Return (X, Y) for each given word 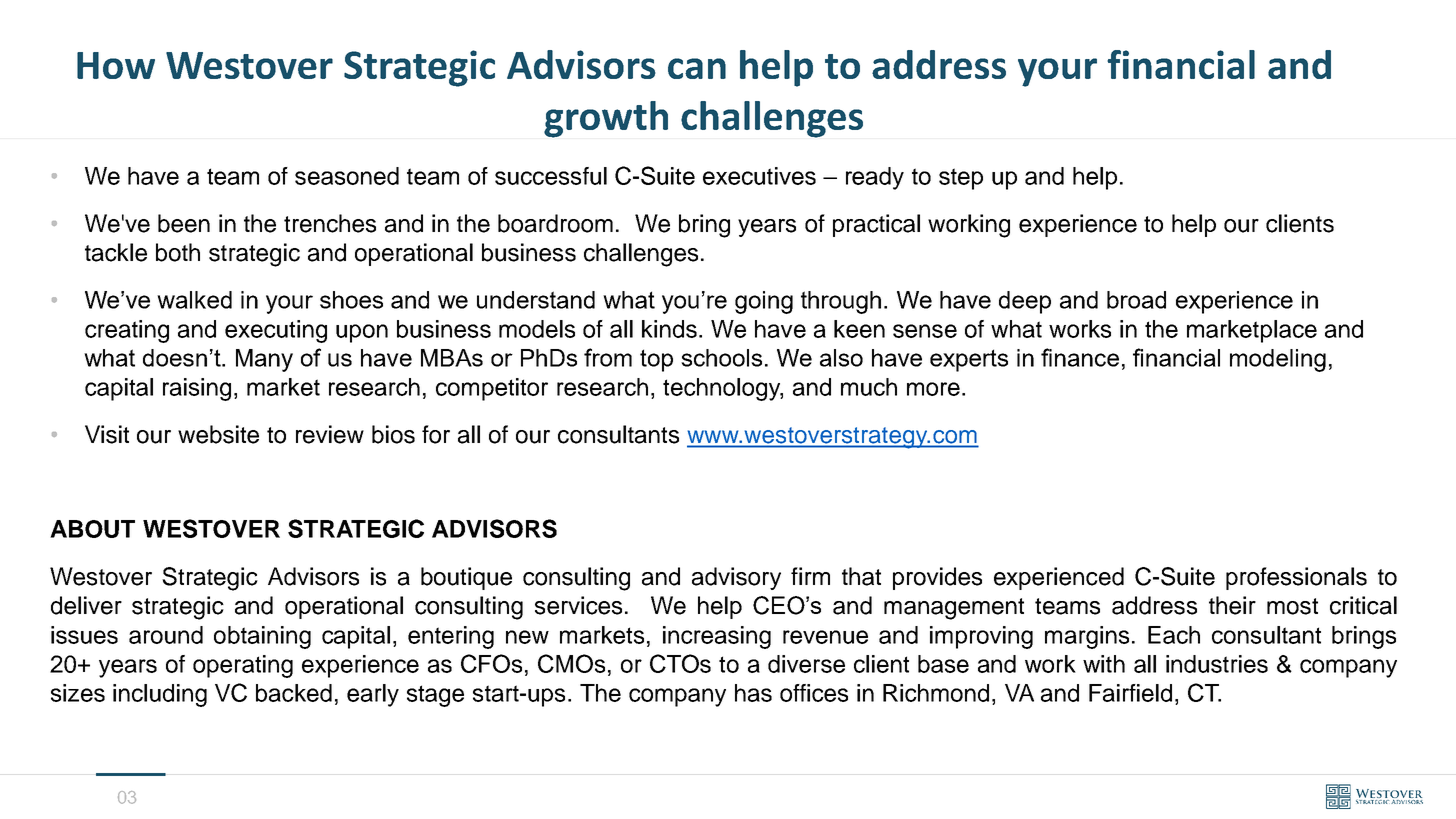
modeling (1278, 360)
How (116, 65)
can (697, 68)
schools (721, 358)
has (753, 693)
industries (1217, 664)
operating (243, 666)
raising (197, 389)
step (961, 179)
